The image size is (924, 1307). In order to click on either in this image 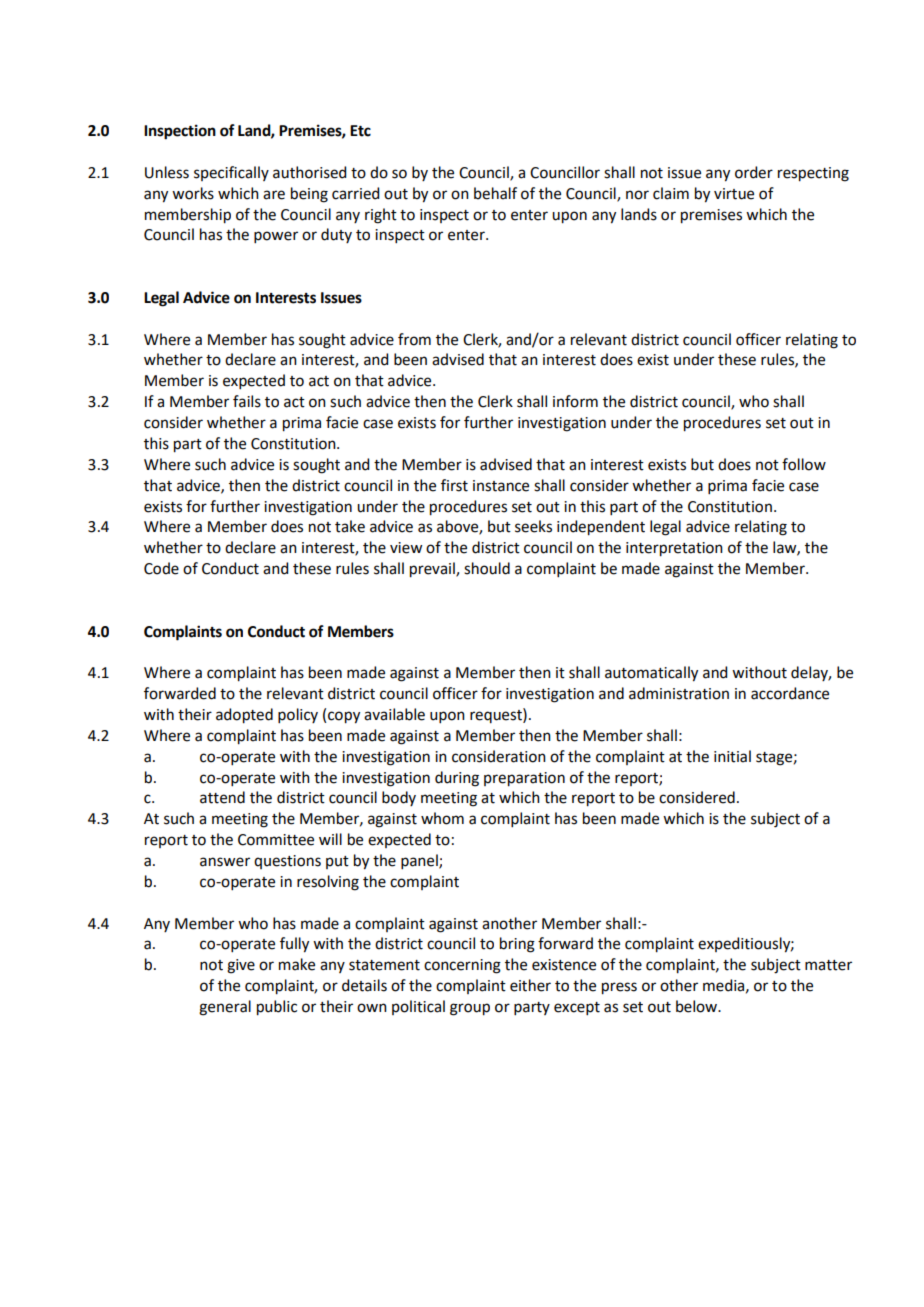, I will do `click(530, 985)`.
